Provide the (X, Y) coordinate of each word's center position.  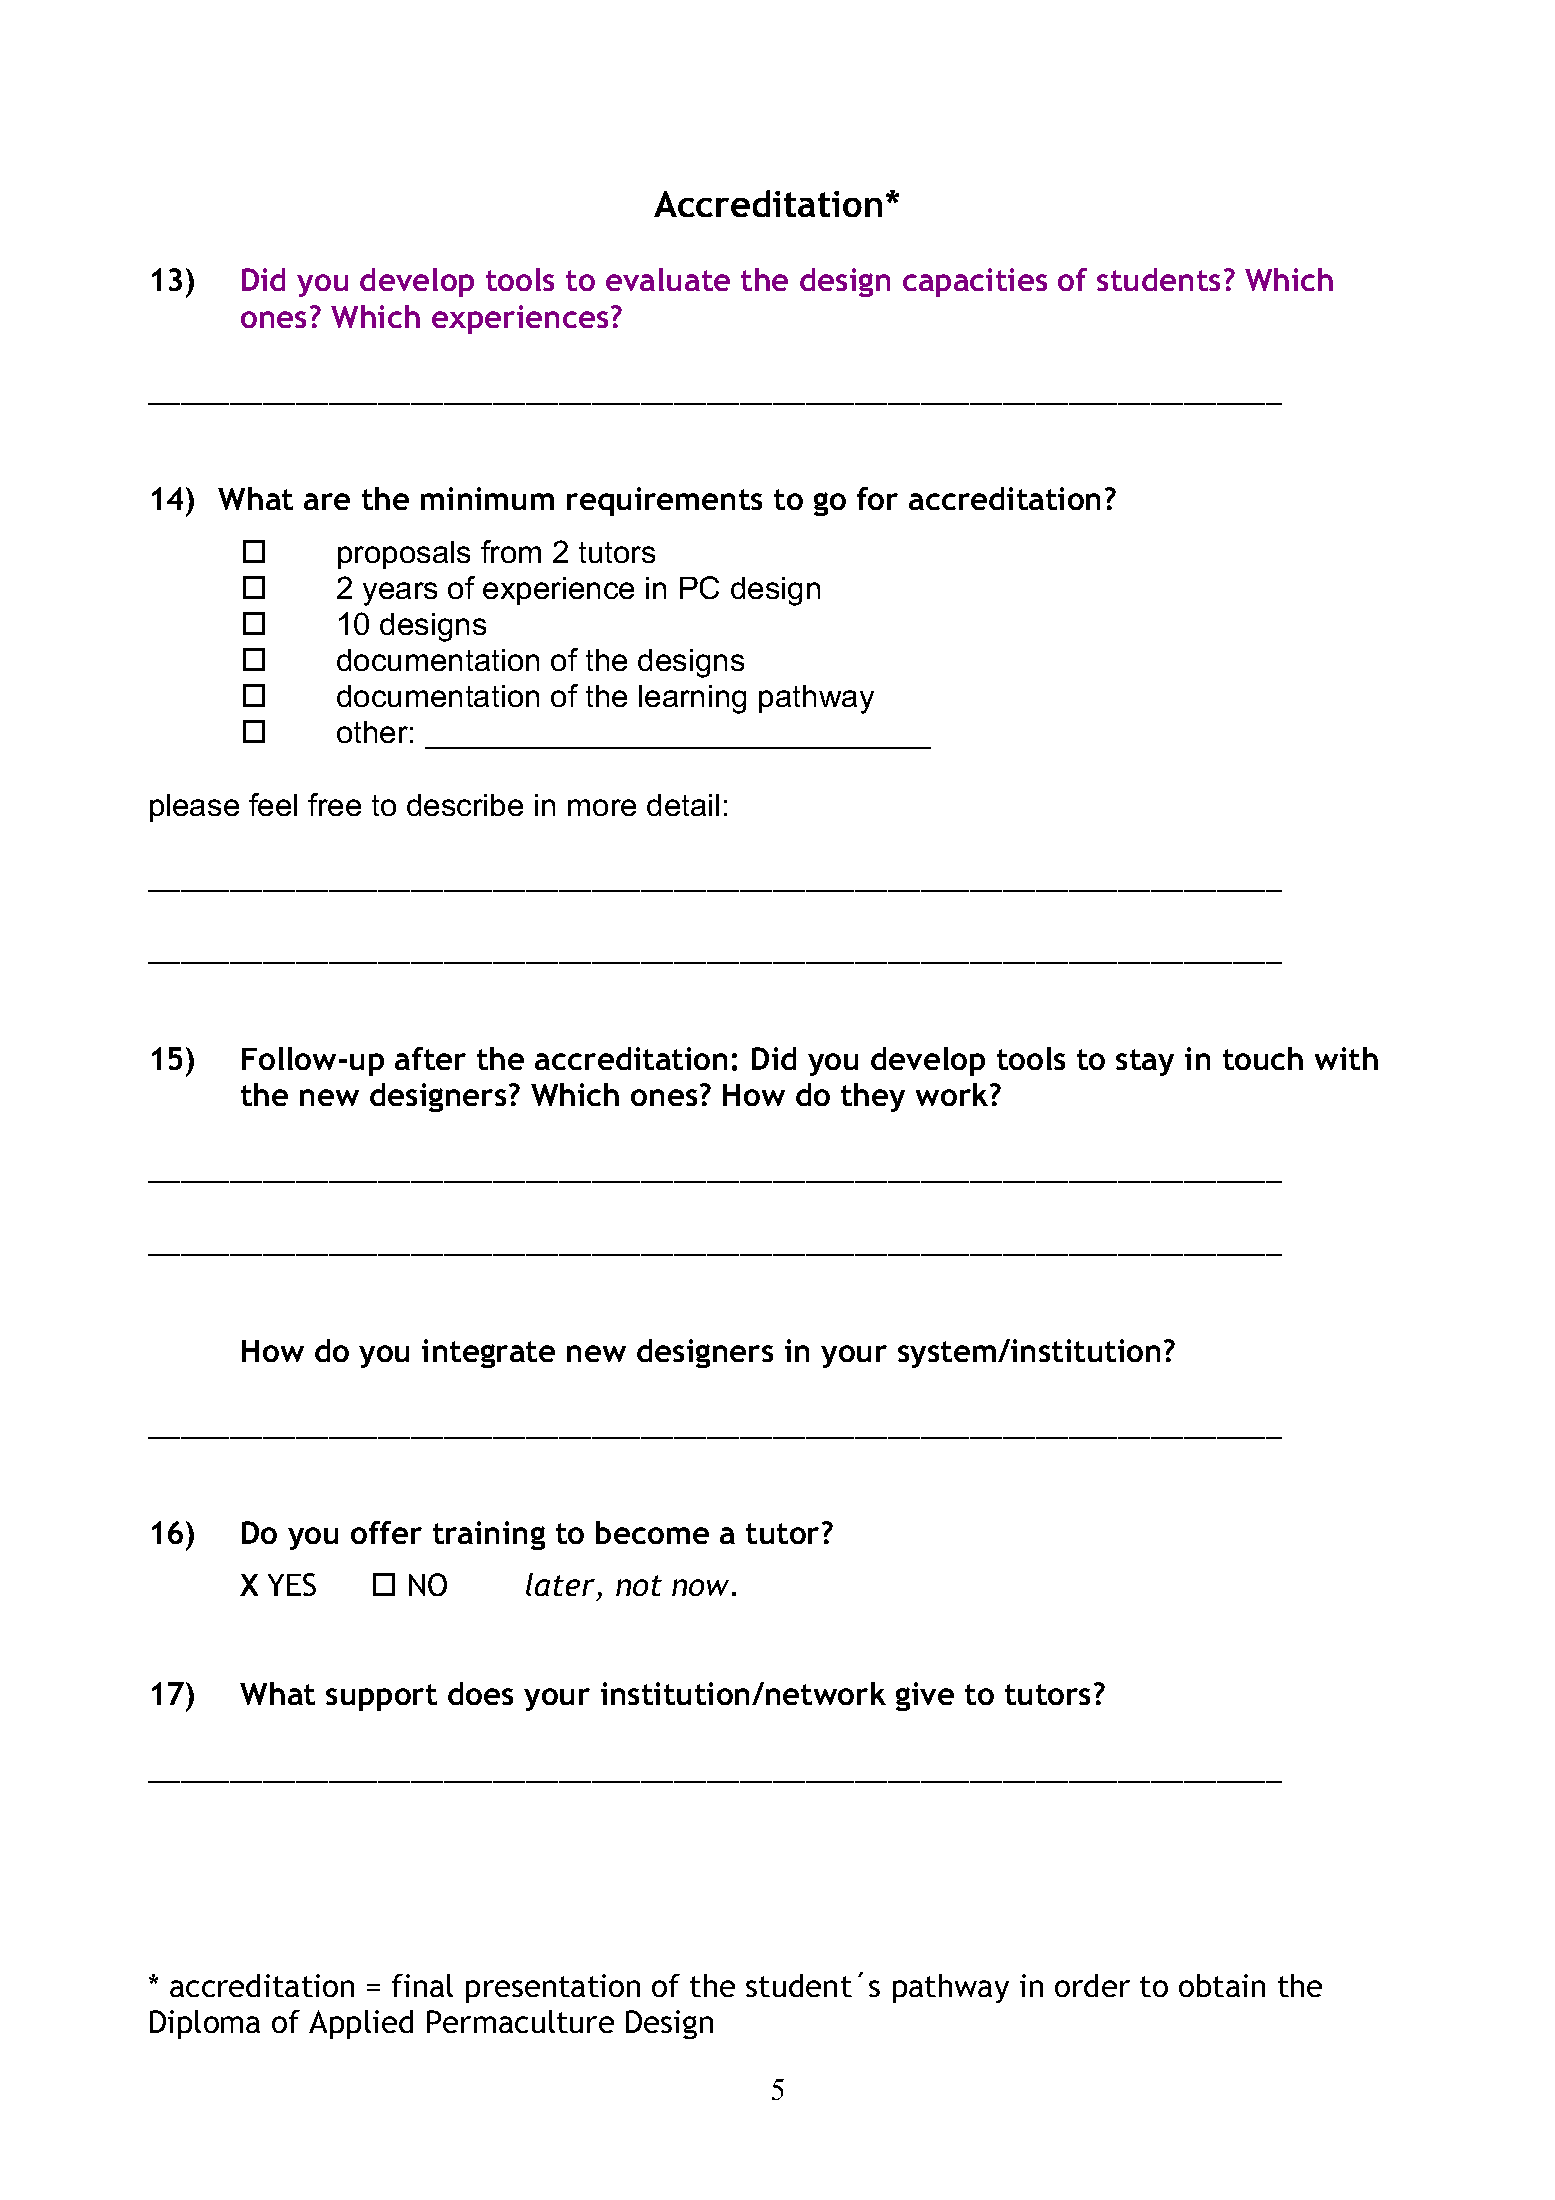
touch (1263, 1058)
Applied (361, 2024)
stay (1145, 1062)
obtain (1222, 1985)
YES (292, 1584)
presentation (553, 1988)
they (873, 1097)
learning (692, 699)
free (334, 804)
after (430, 1058)
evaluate (668, 279)
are (327, 501)
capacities (975, 282)
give (925, 1696)
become (652, 1532)
